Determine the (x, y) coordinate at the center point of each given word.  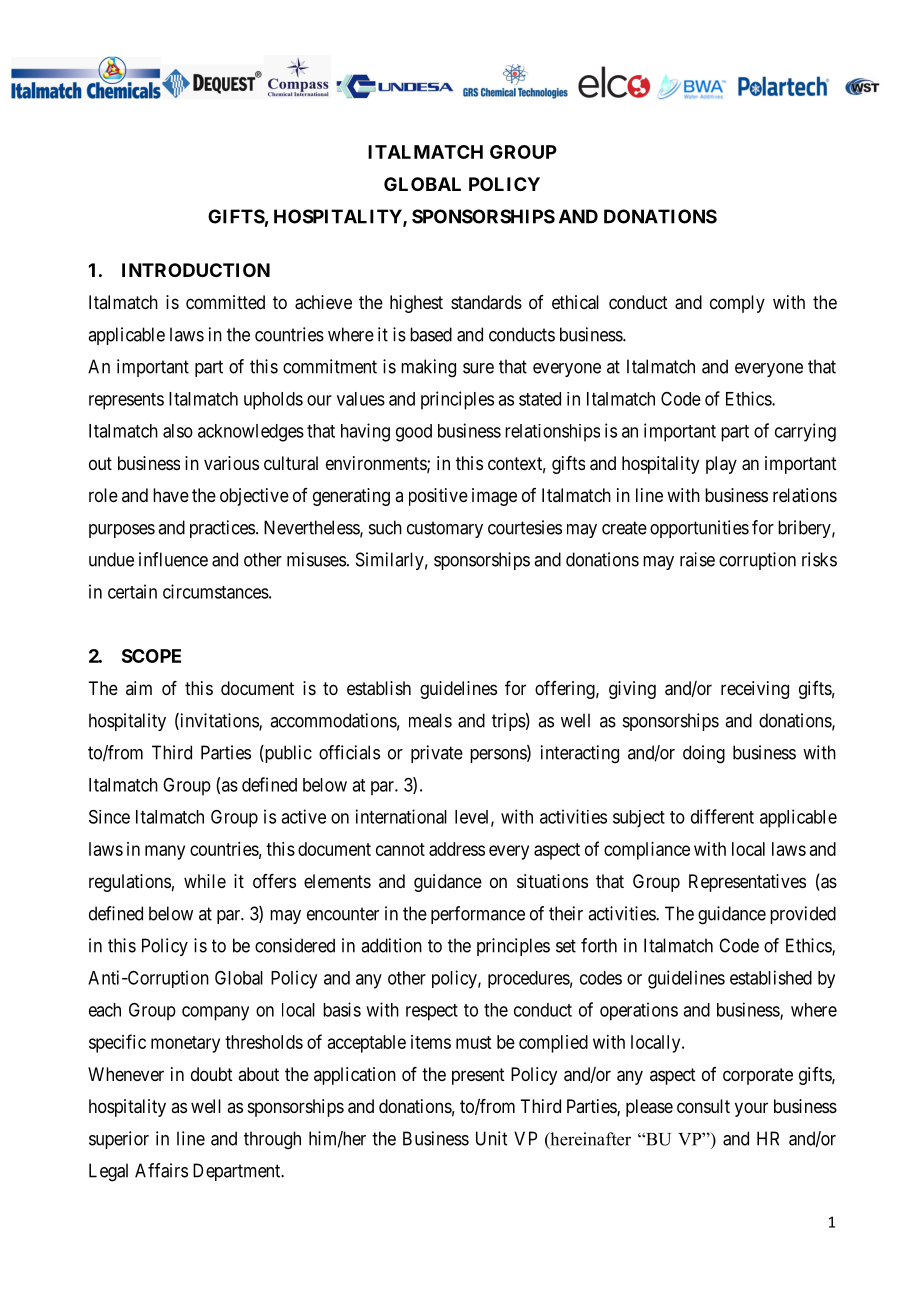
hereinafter (589, 1140)
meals (430, 720)
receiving (755, 690)
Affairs (161, 1170)
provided (803, 915)
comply (737, 304)
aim (139, 688)
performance (478, 915)
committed (225, 302)
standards (486, 302)
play (721, 465)
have (171, 495)
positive (438, 497)
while (205, 881)
